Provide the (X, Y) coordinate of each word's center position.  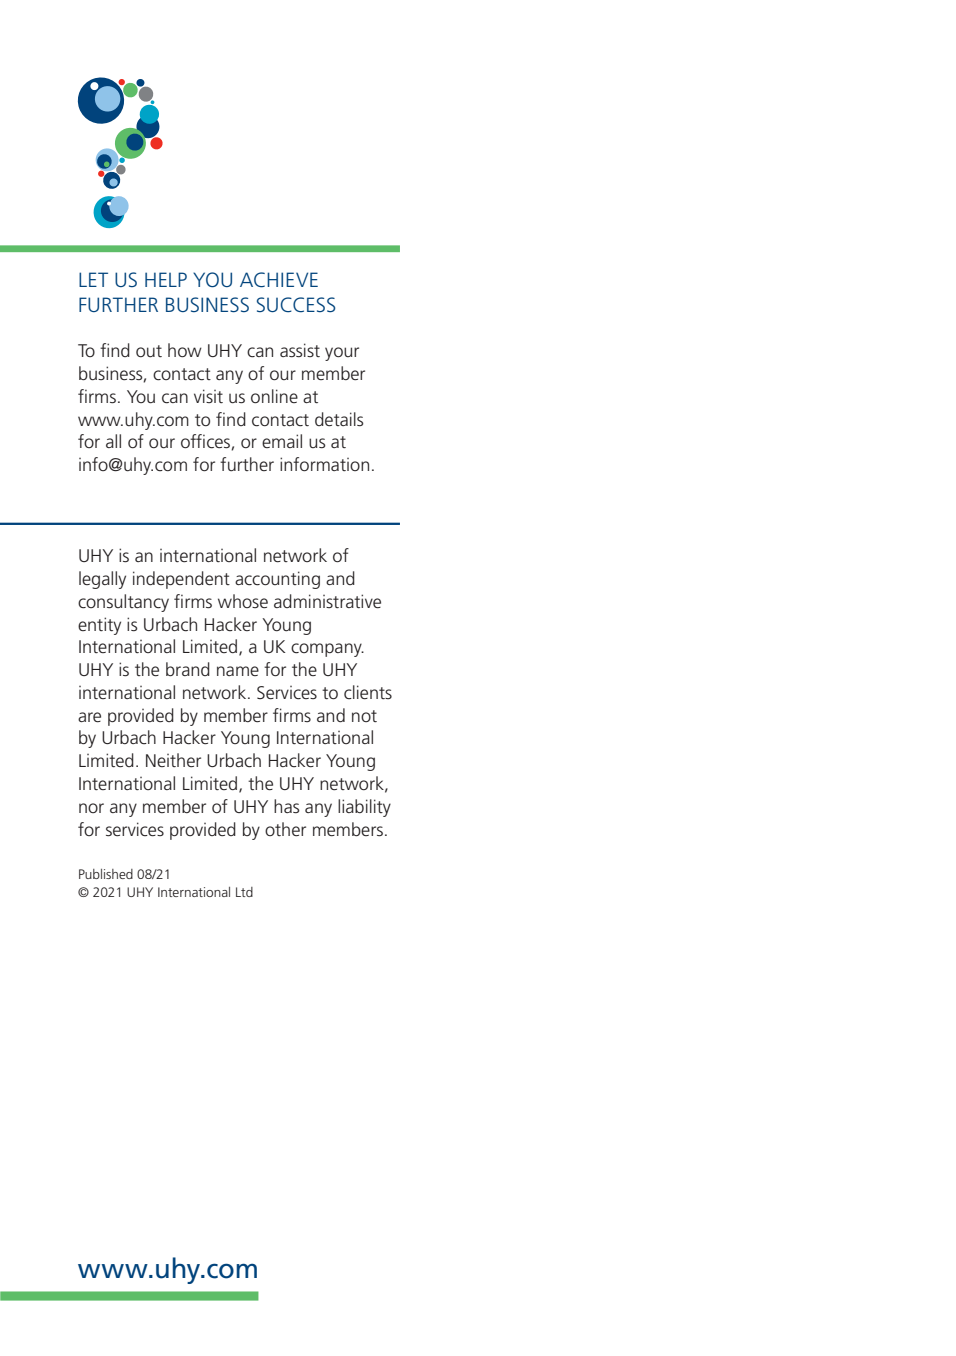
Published (106, 874)
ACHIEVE (279, 280)
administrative (327, 601)
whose (243, 601)
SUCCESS (296, 305)
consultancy (123, 603)
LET (93, 279)
